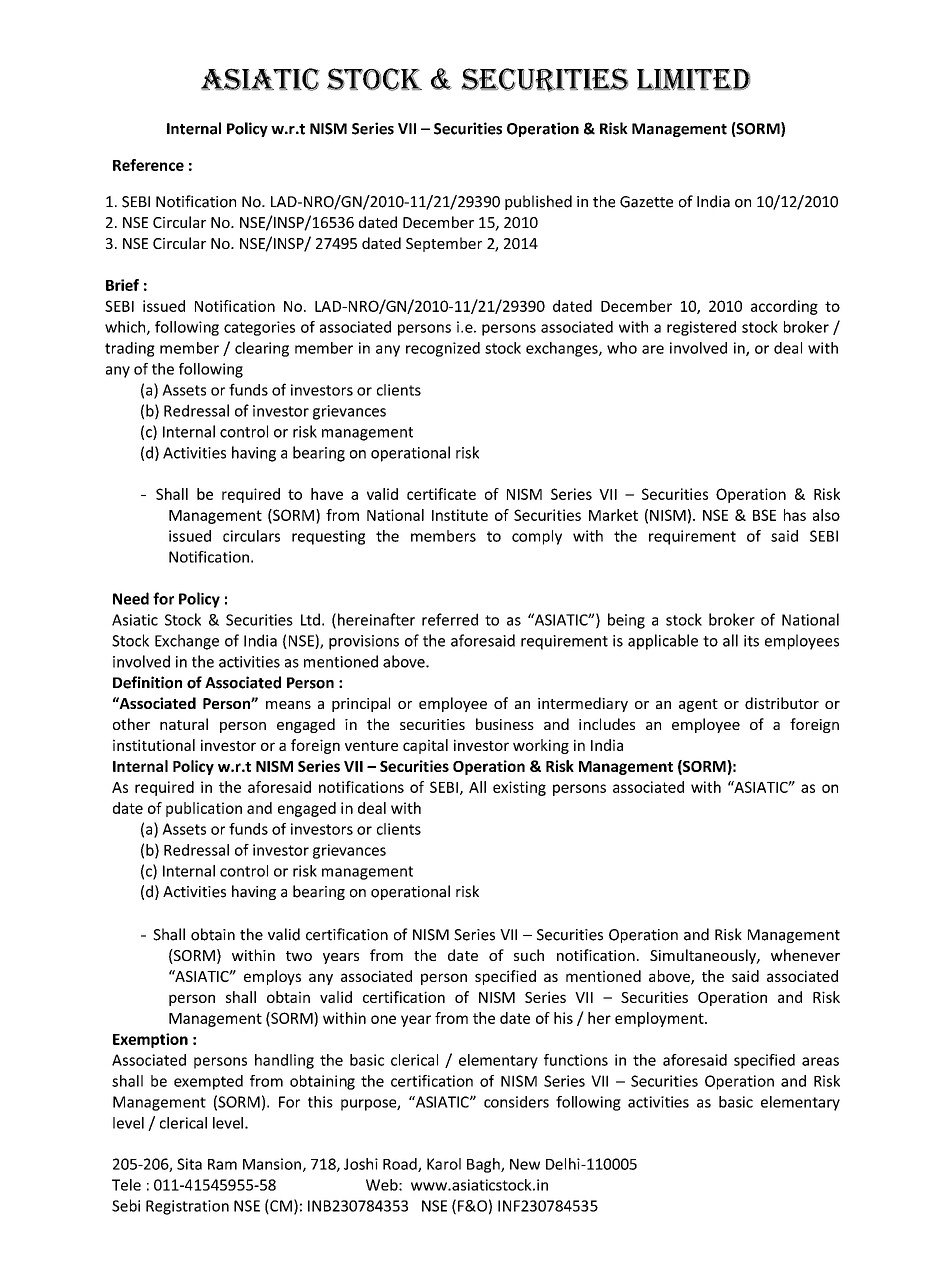 This document has height=1272, width=952. Describe the element at coordinates (704, 956) in the document. I see `Simultaneously` at that location.
